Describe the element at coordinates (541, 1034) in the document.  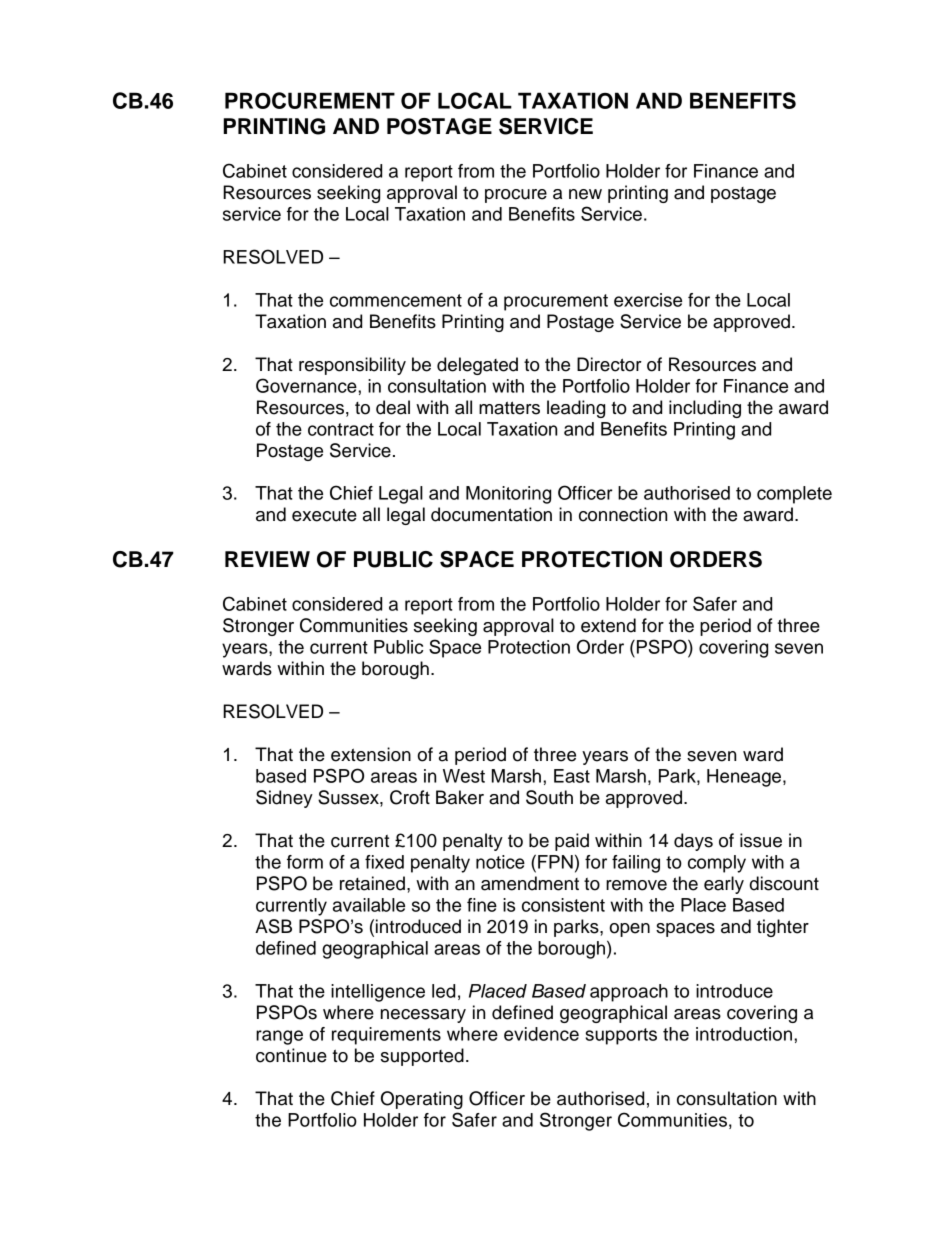
I see `evidence` at that location.
